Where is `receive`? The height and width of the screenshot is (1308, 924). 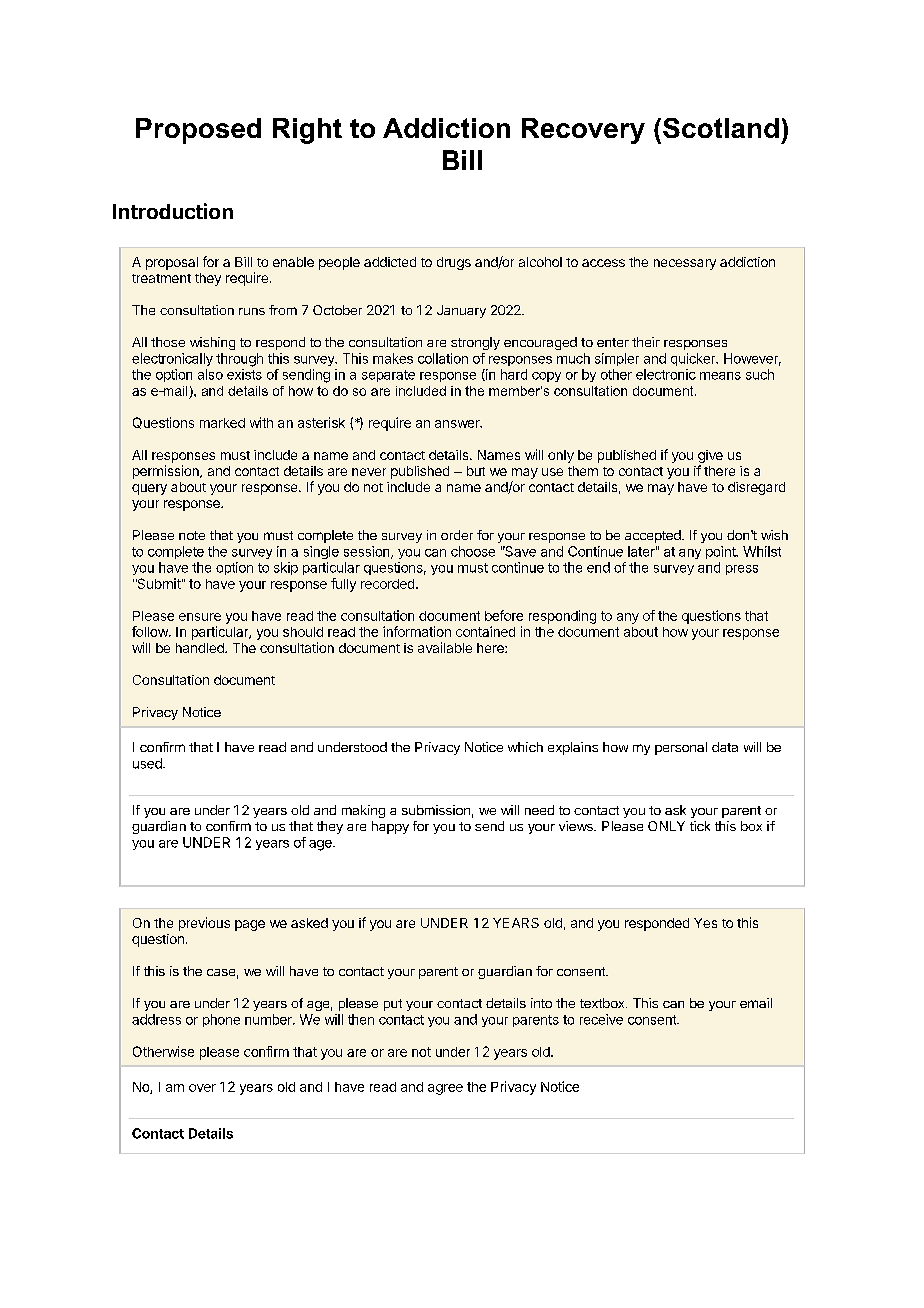 receive is located at coordinates (601, 1019).
